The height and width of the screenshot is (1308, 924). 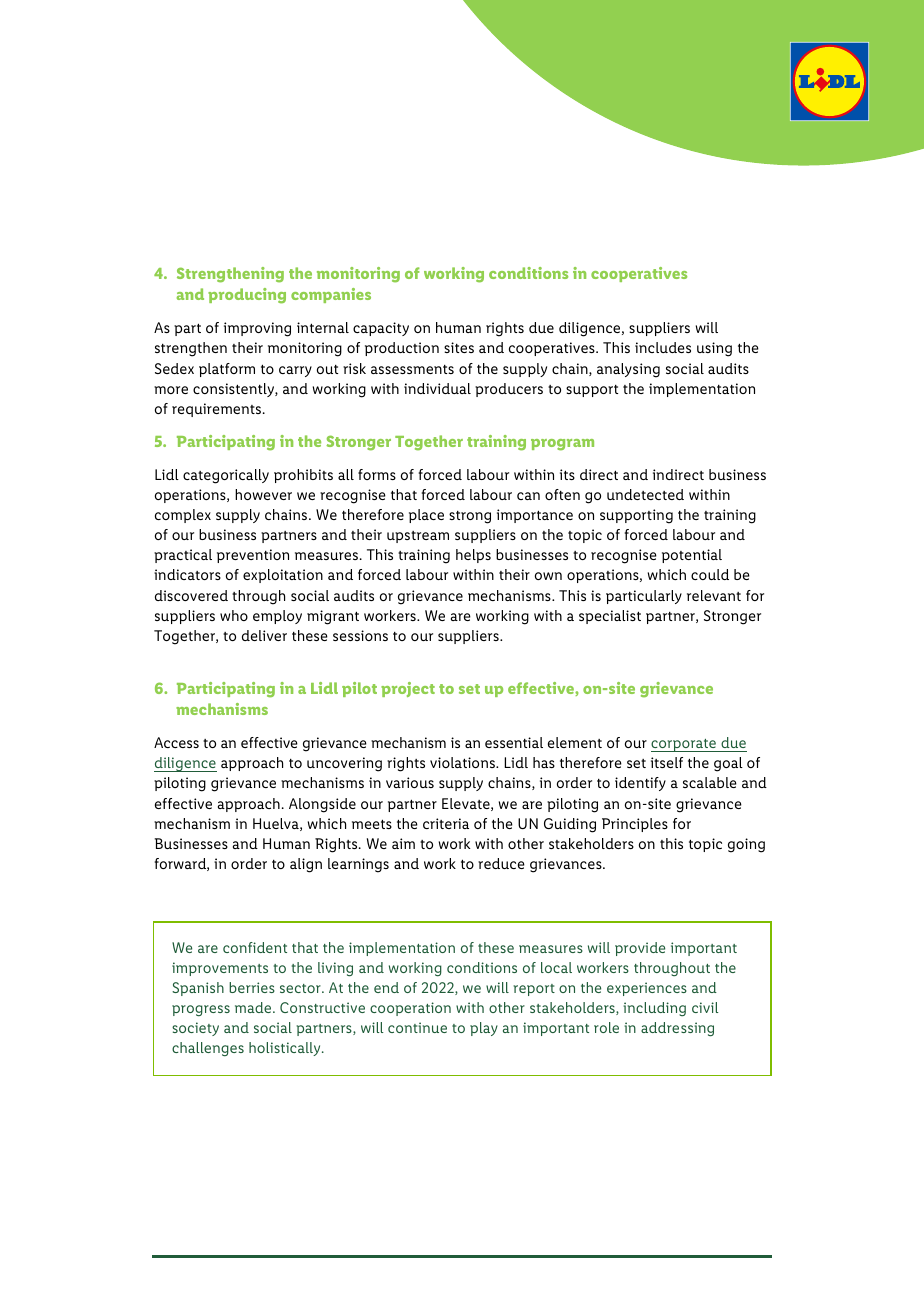 What do you see at coordinates (426, 516) in the screenshot?
I see `place` at bounding box center [426, 516].
